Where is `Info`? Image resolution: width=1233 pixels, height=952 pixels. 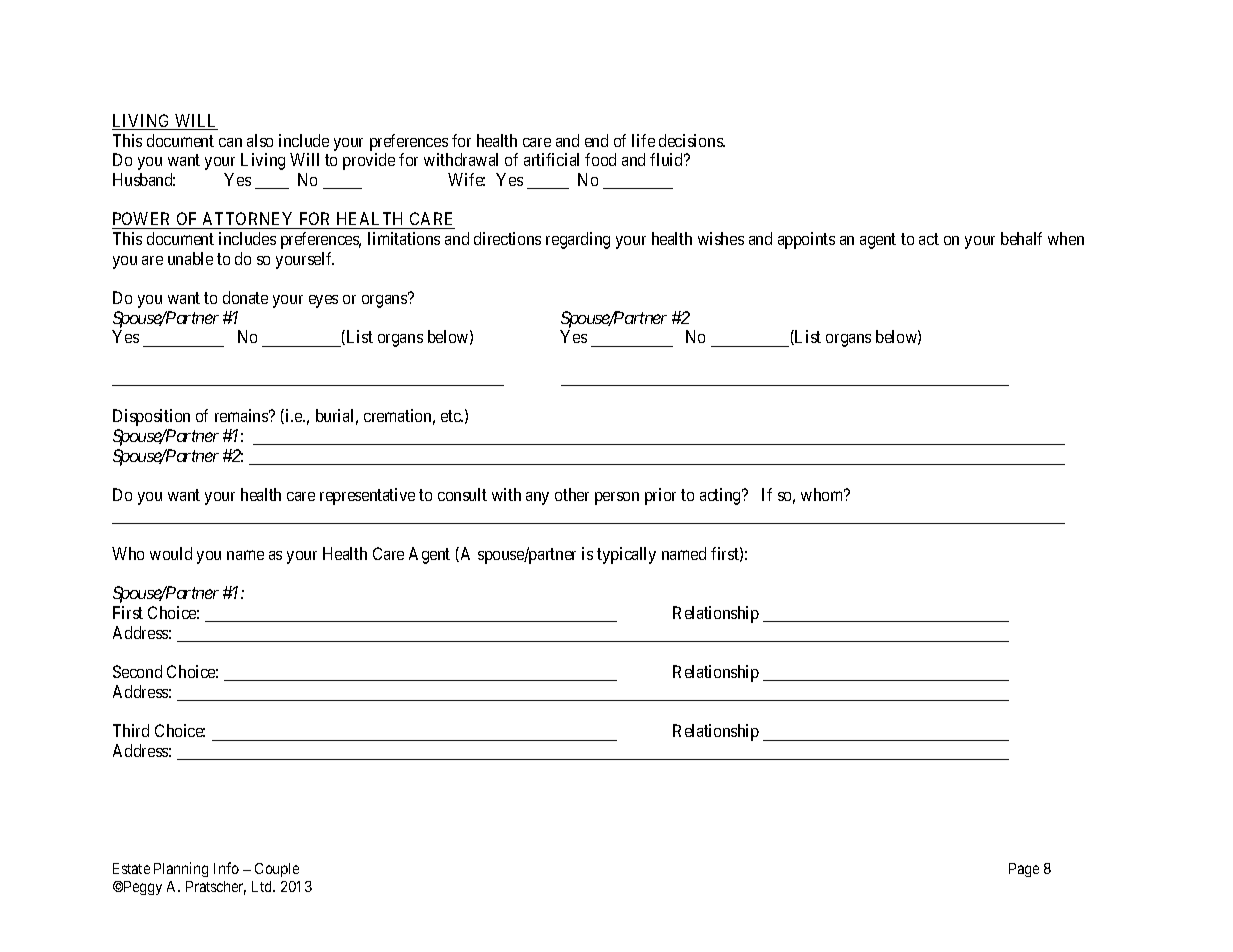
Info is located at coordinates (226, 868).
